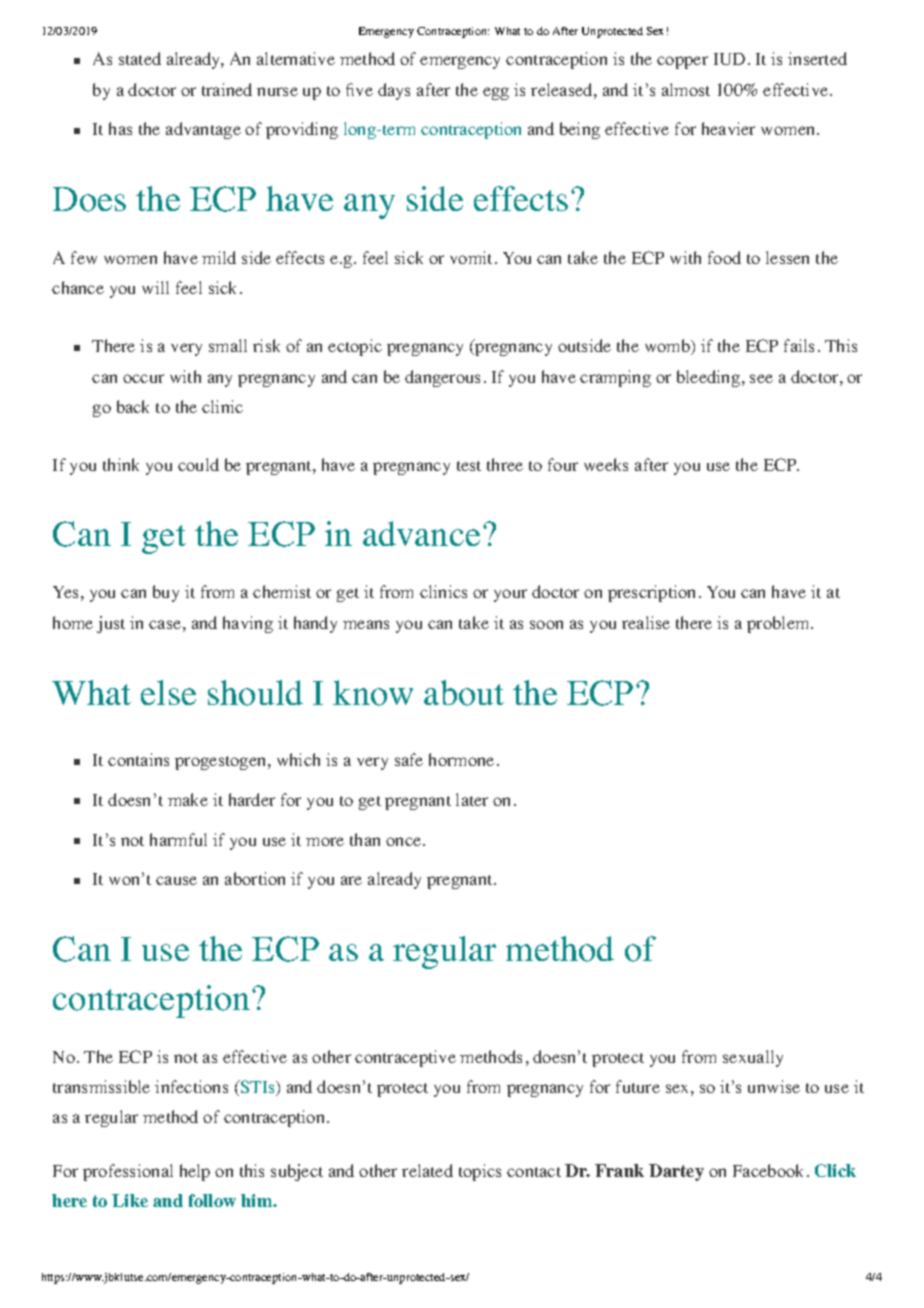  What do you see at coordinates (480, 1172) in the screenshot?
I see `topics` at bounding box center [480, 1172].
